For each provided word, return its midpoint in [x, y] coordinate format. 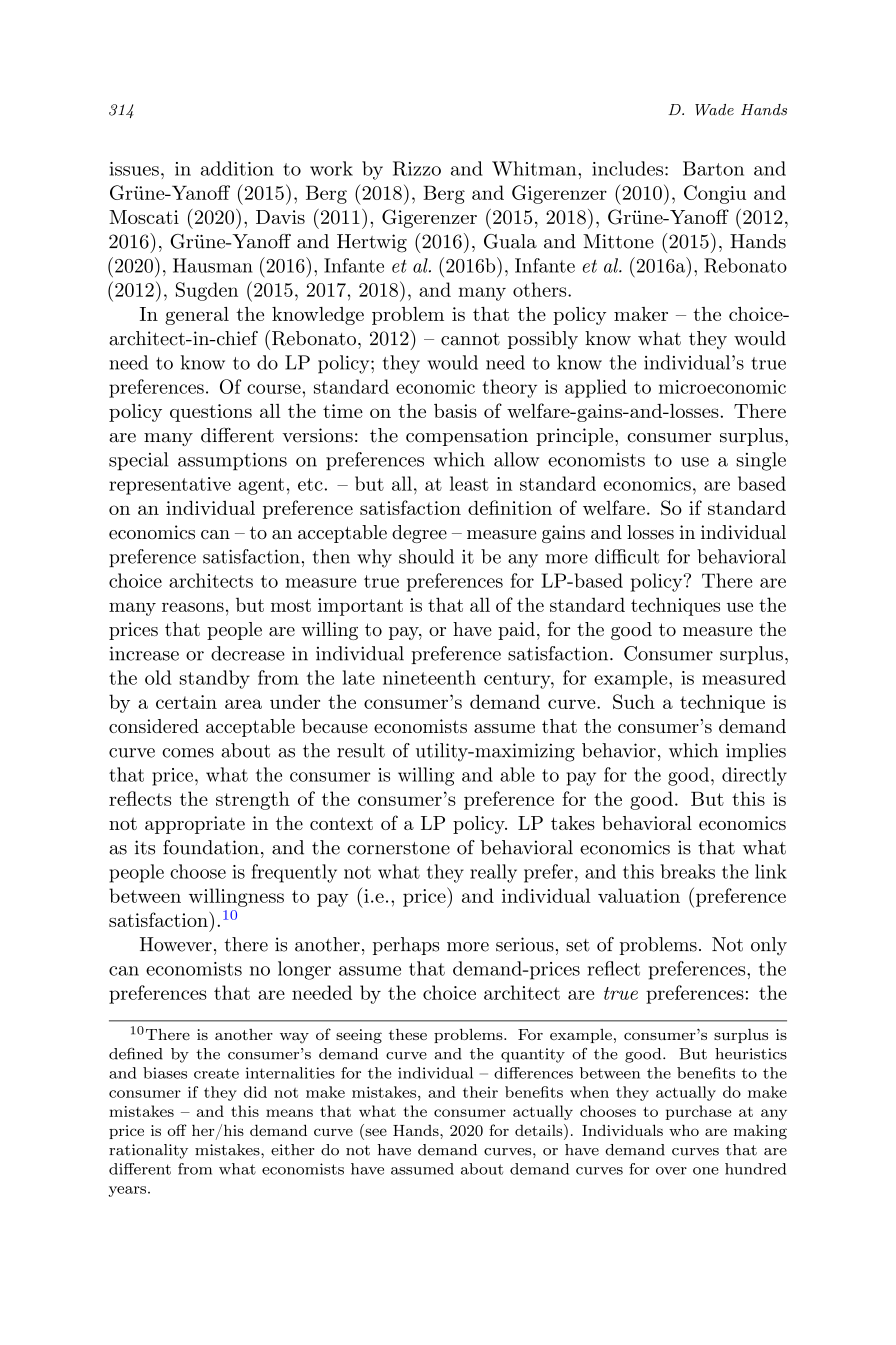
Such [634, 701]
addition [237, 168]
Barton [713, 168]
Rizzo [417, 168]
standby [215, 679]
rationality [148, 1151]
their [480, 1092]
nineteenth [429, 677]
